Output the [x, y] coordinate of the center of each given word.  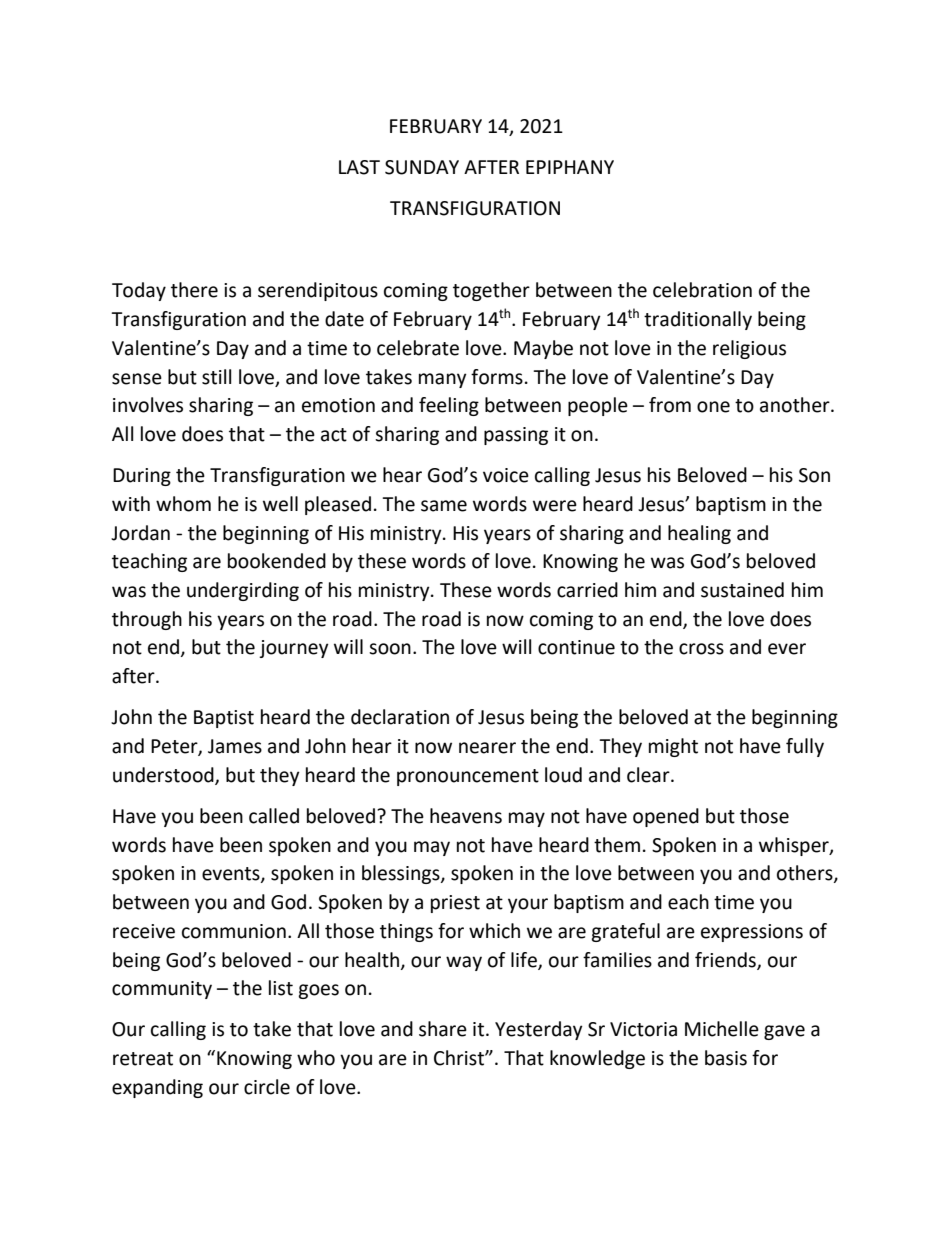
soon [390, 649]
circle [267, 1087]
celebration [702, 290]
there [194, 290]
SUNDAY [422, 167]
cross [701, 649]
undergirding [243, 591]
